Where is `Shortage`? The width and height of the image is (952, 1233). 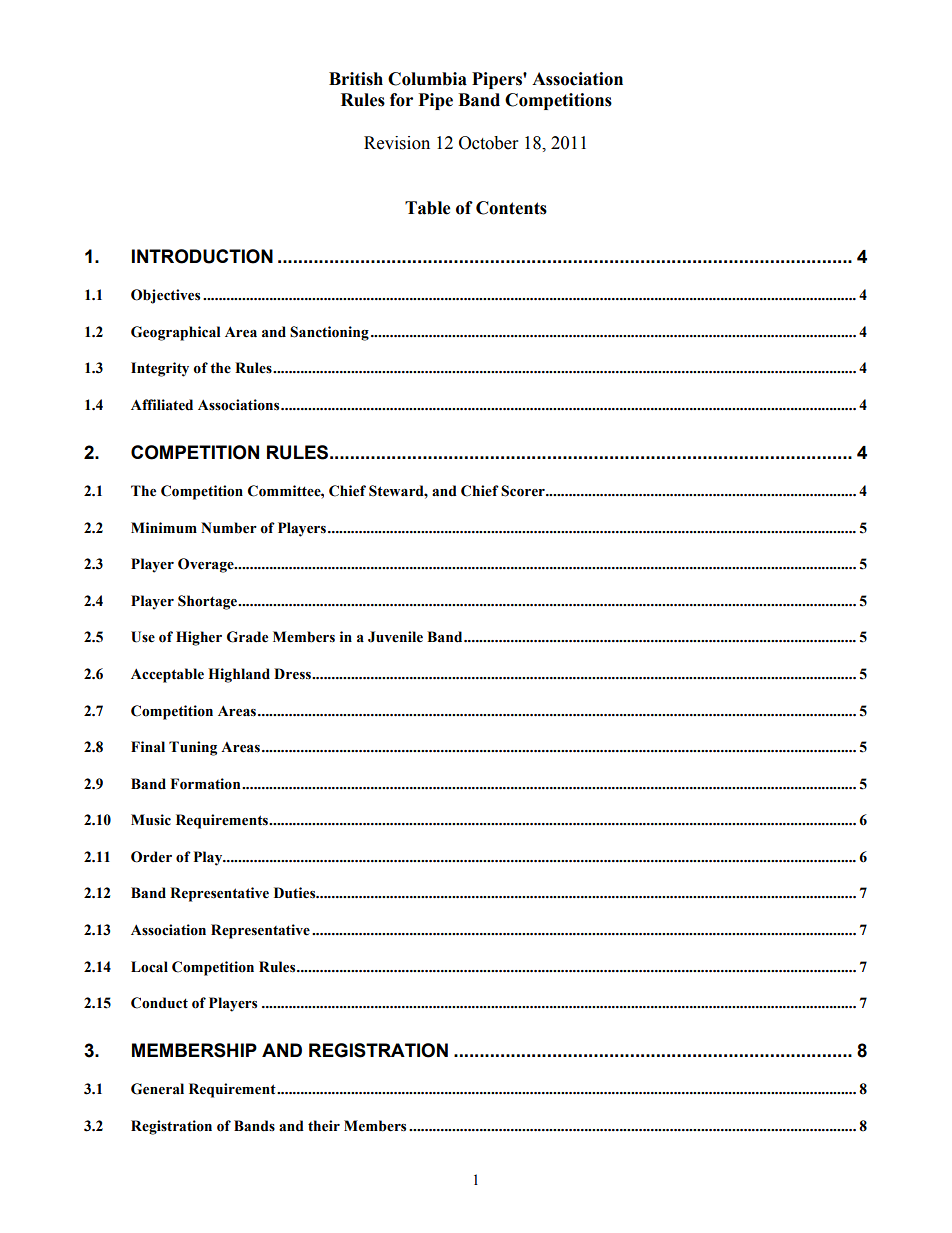
Shortage is located at coordinates (209, 602).
